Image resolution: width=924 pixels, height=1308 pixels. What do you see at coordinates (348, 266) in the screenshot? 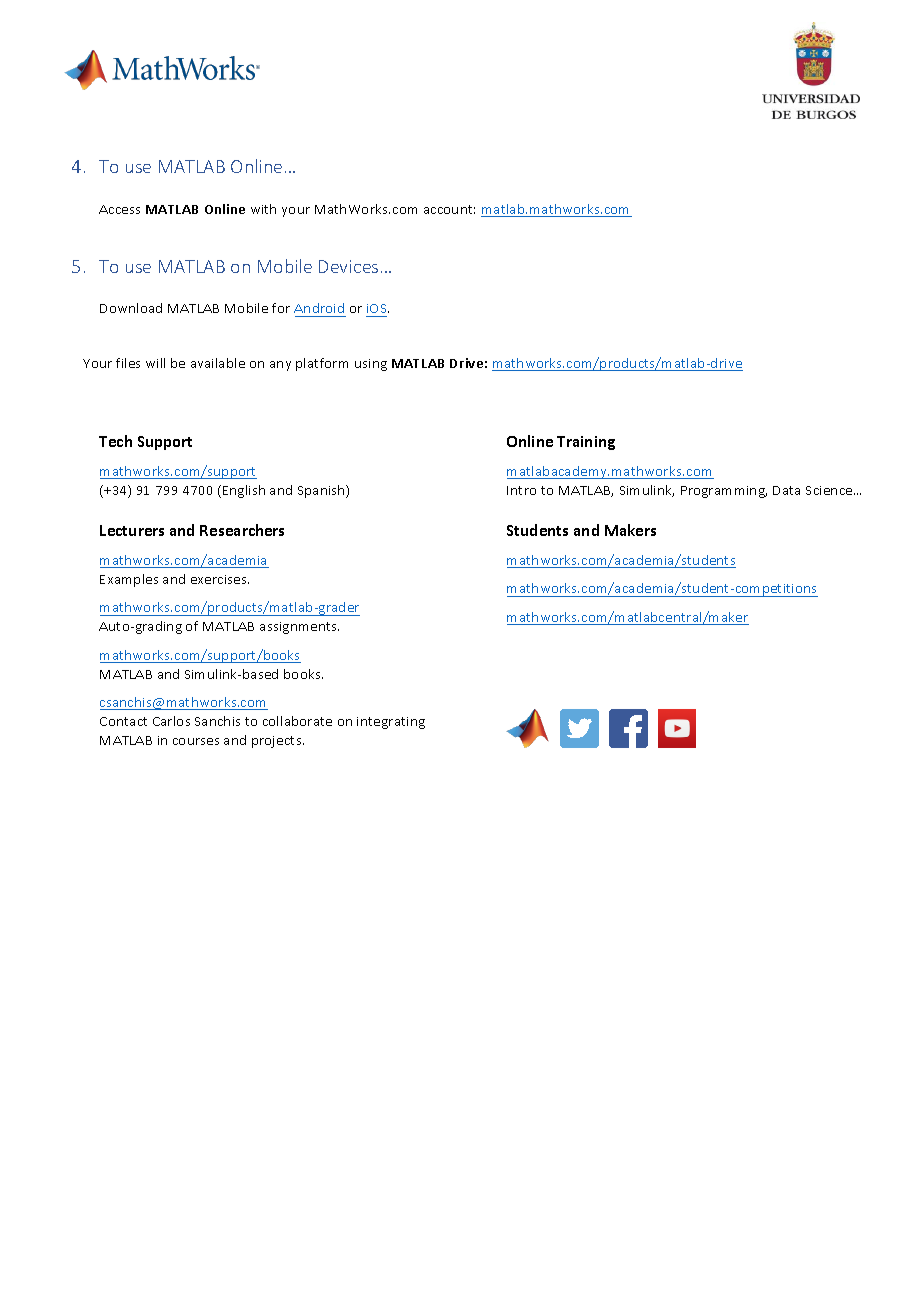
I see `Devices` at bounding box center [348, 266].
